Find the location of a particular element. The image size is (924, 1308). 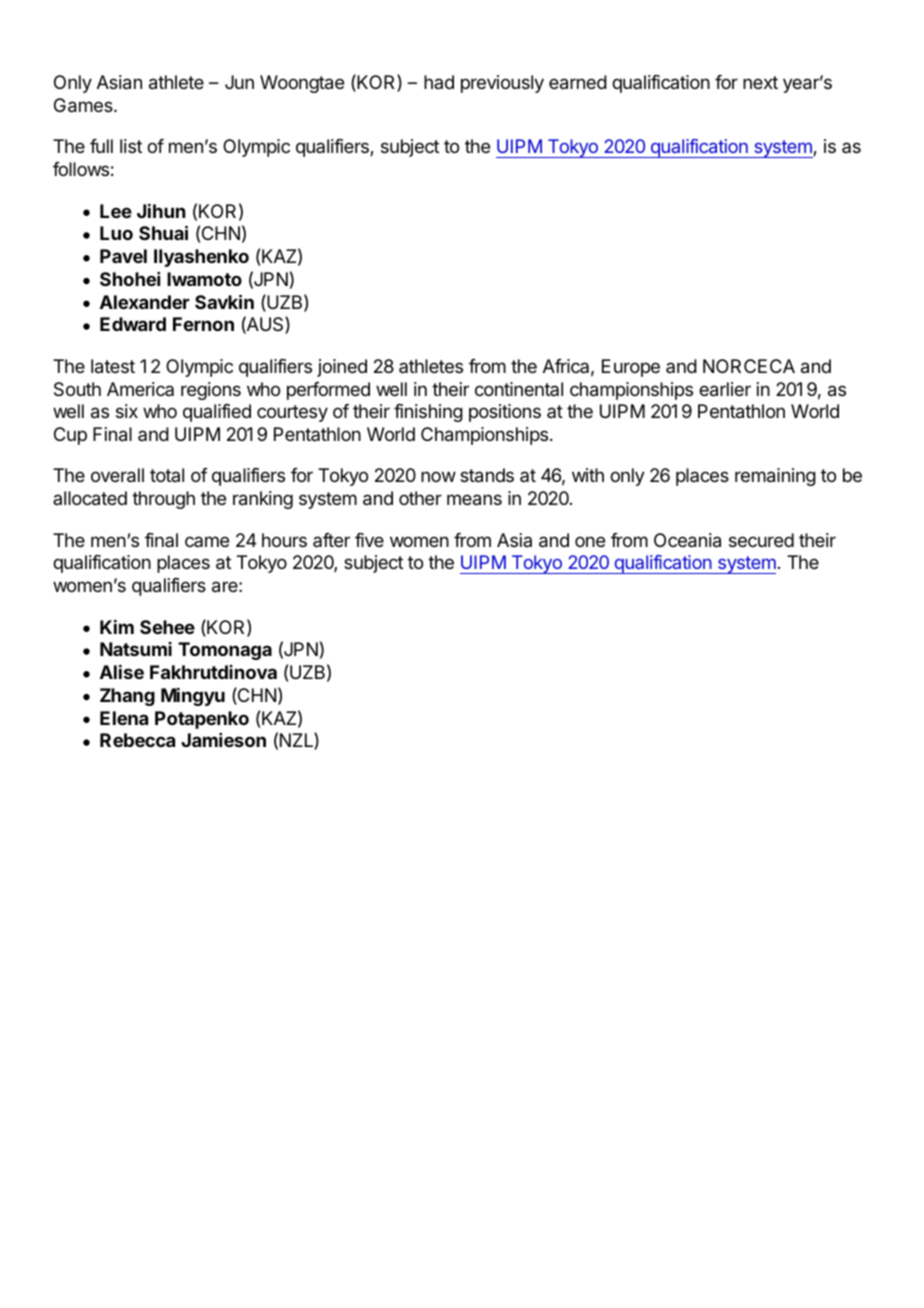

next is located at coordinates (760, 82).
